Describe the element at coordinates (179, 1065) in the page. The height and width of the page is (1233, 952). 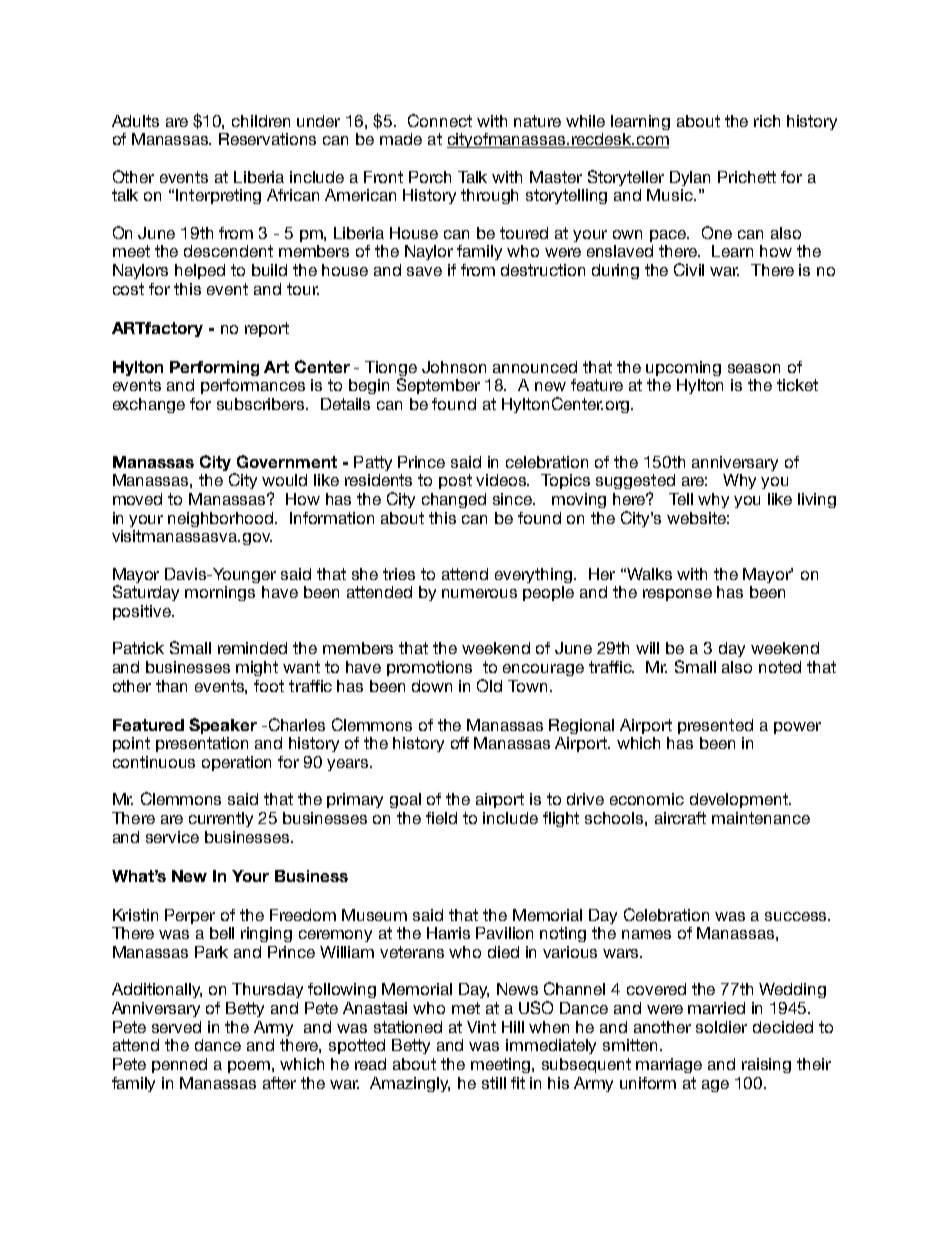
I see `penned` at that location.
